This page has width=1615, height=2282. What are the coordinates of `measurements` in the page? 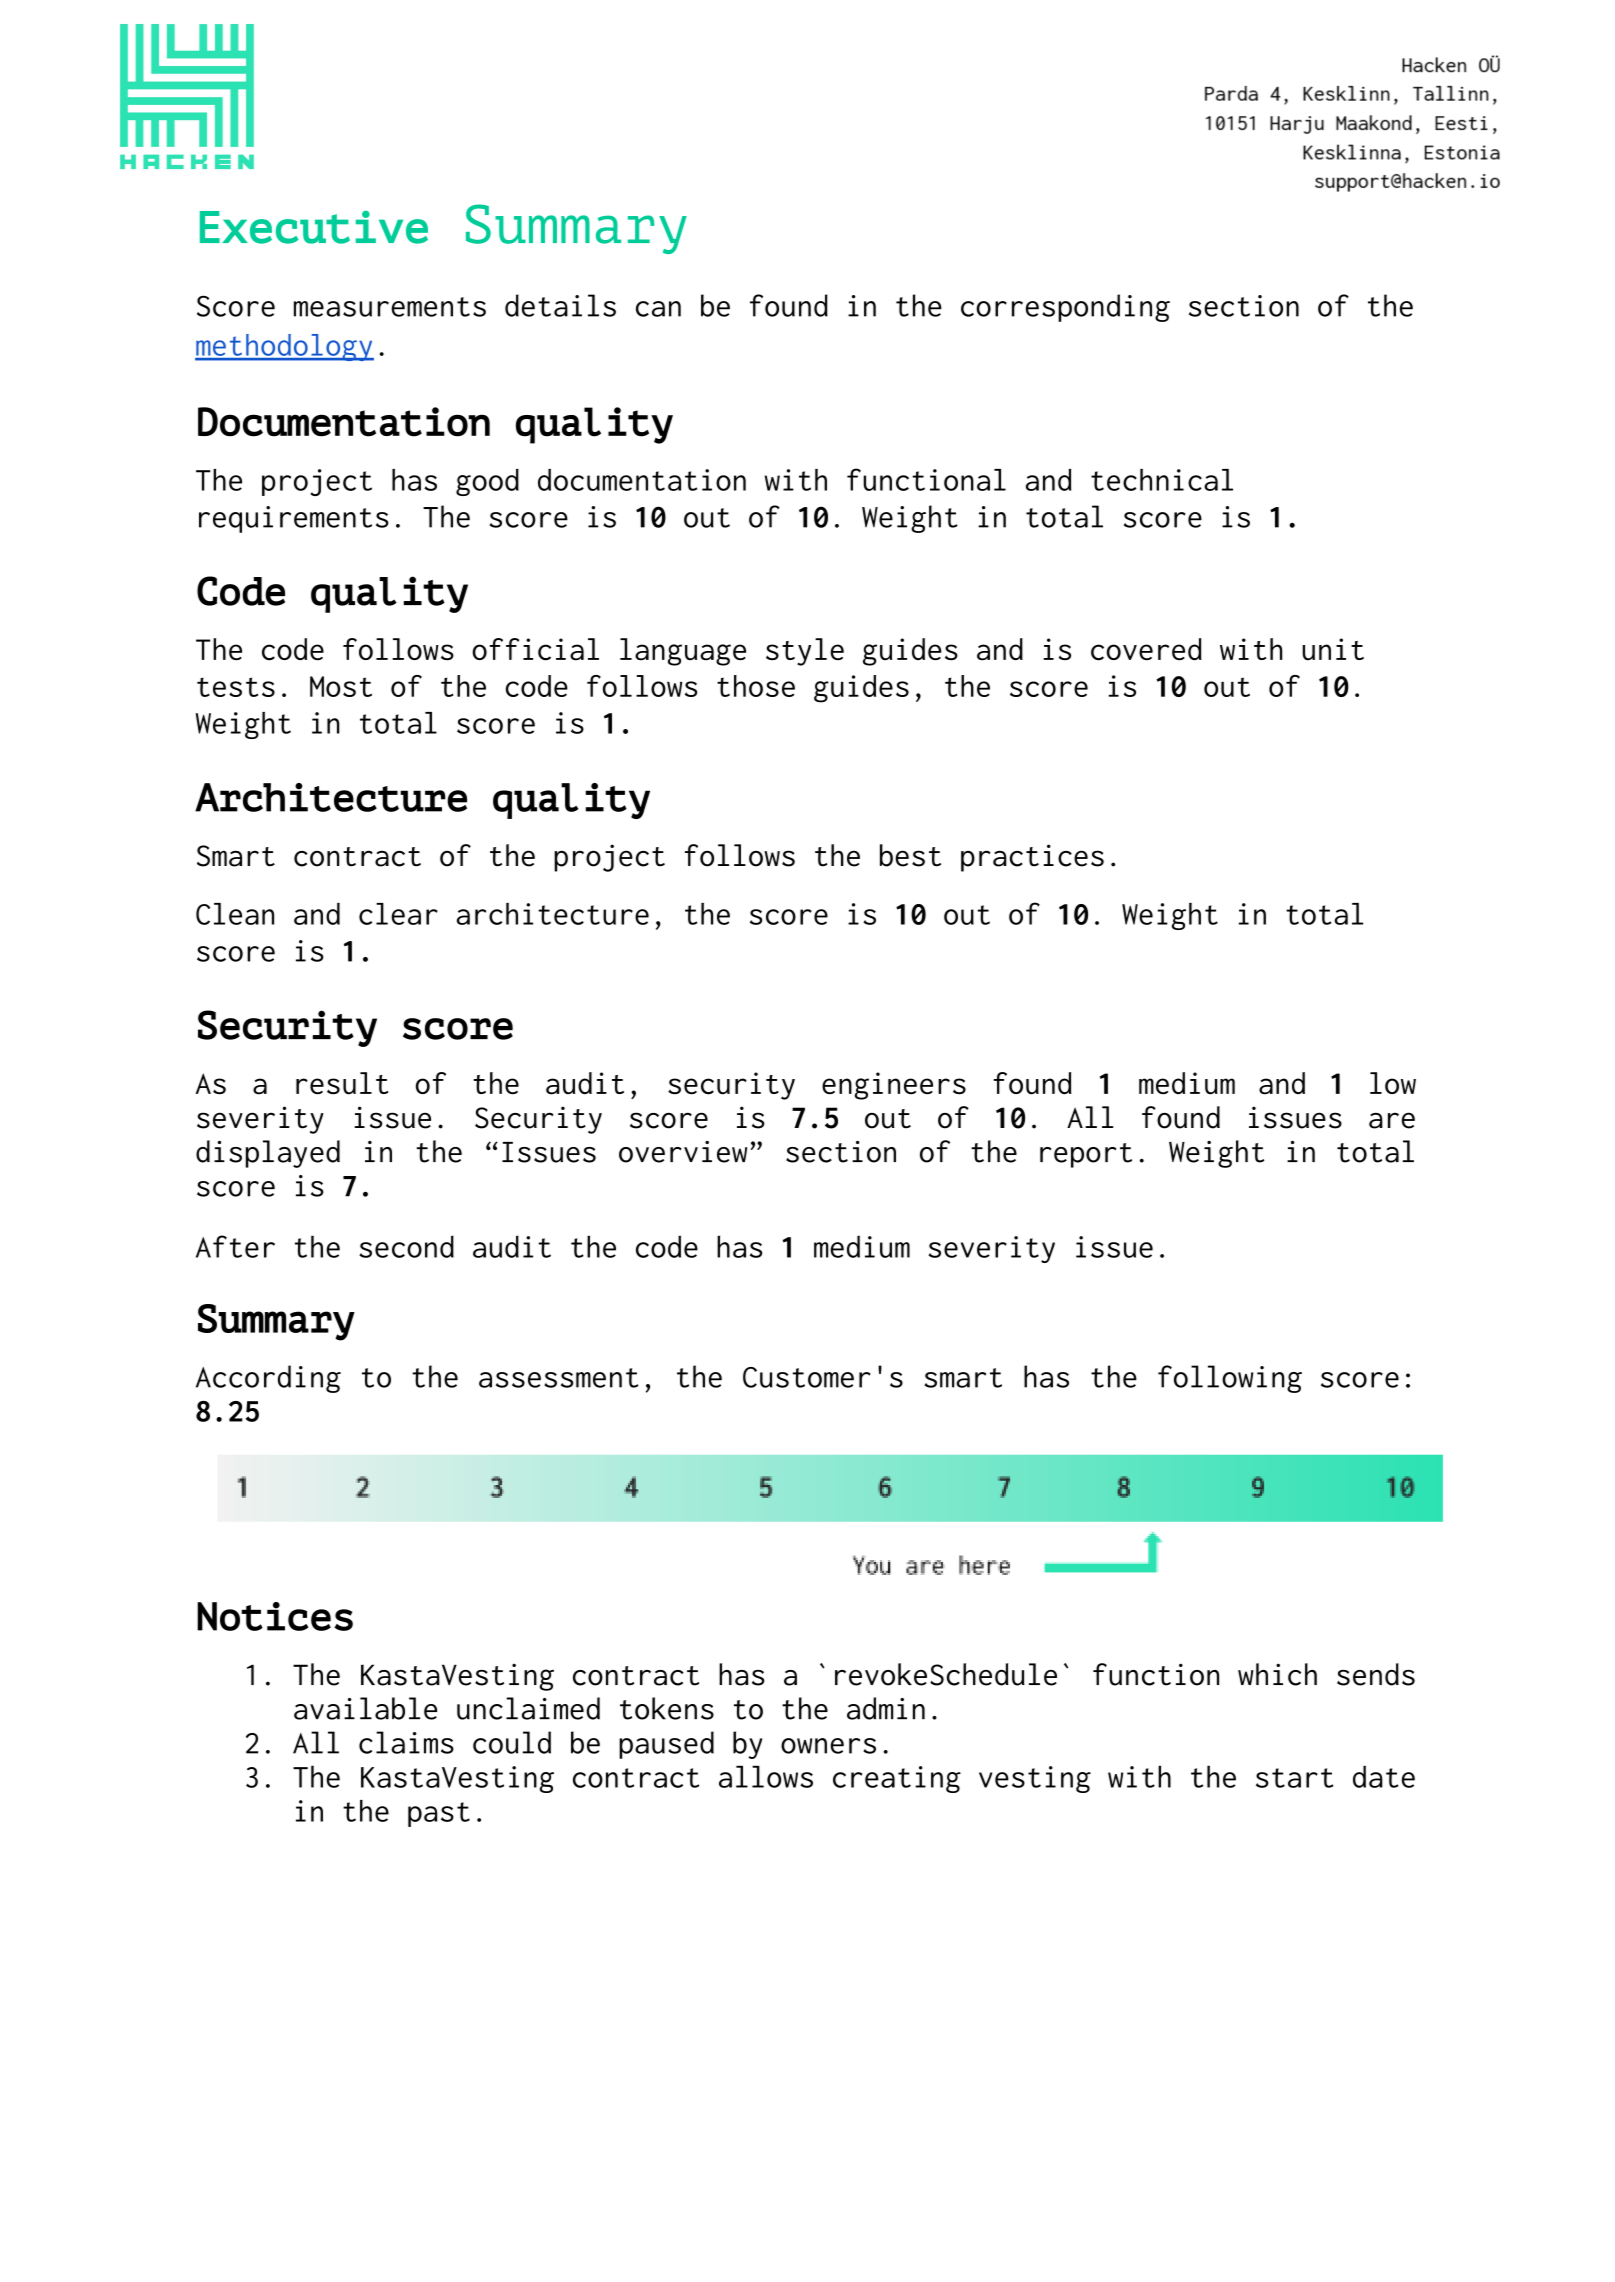 It's located at (390, 307).
